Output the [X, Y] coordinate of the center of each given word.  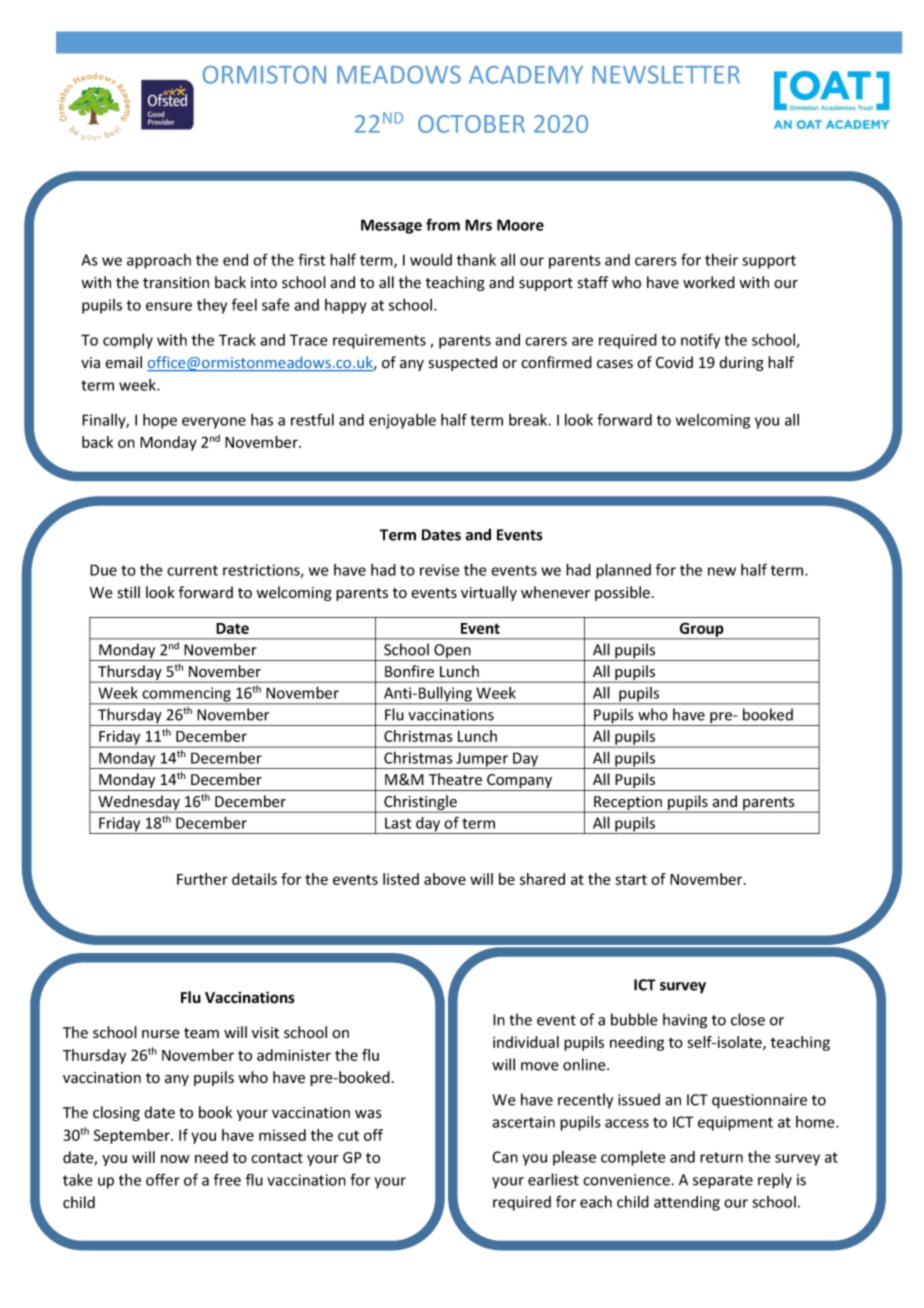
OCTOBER [471, 124]
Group [702, 630]
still [129, 592]
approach [159, 261]
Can [505, 1157]
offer [163, 1179]
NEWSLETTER [666, 74]
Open [452, 652]
